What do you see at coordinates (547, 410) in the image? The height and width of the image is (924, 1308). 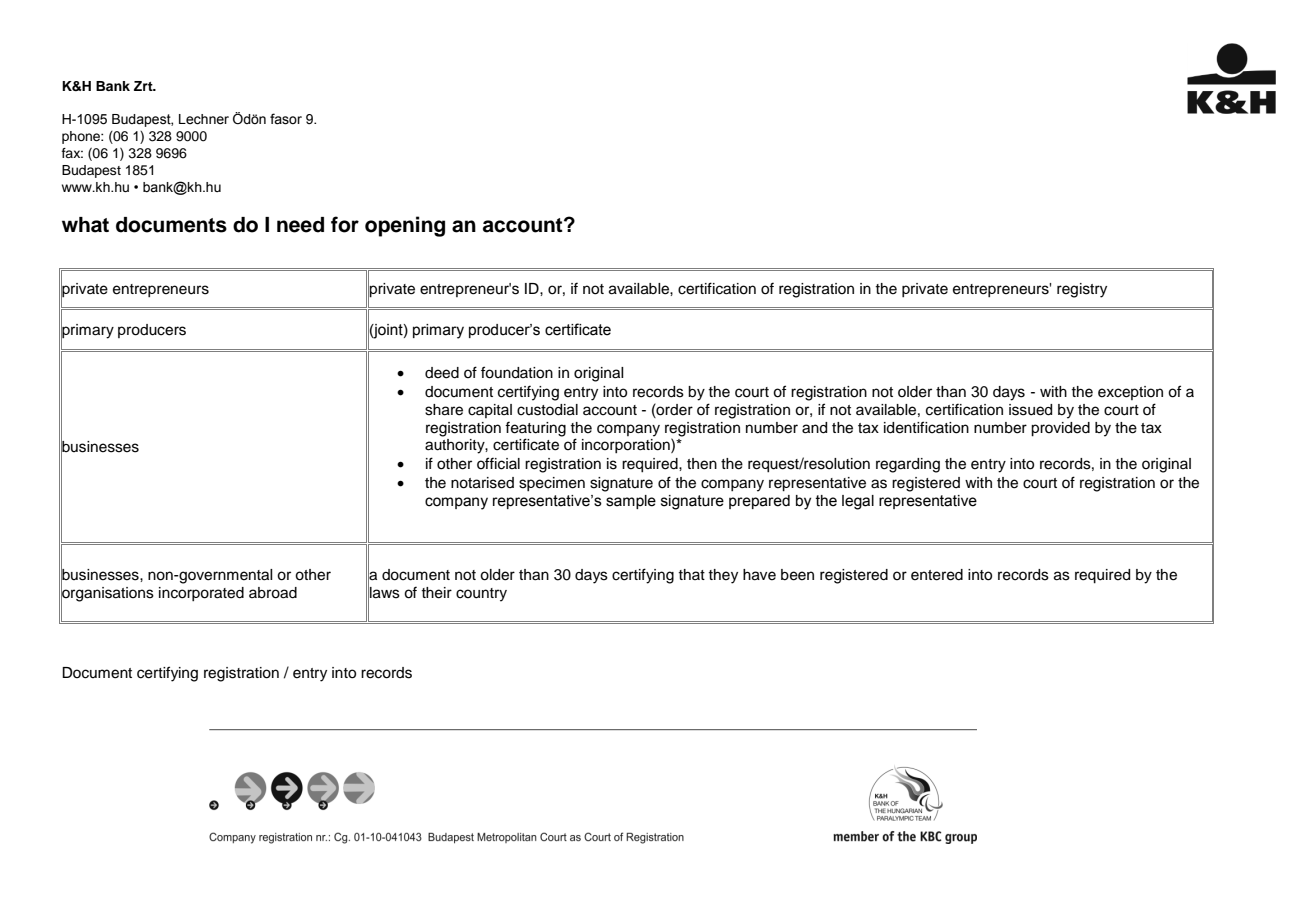 I see `custodial` at bounding box center [547, 410].
